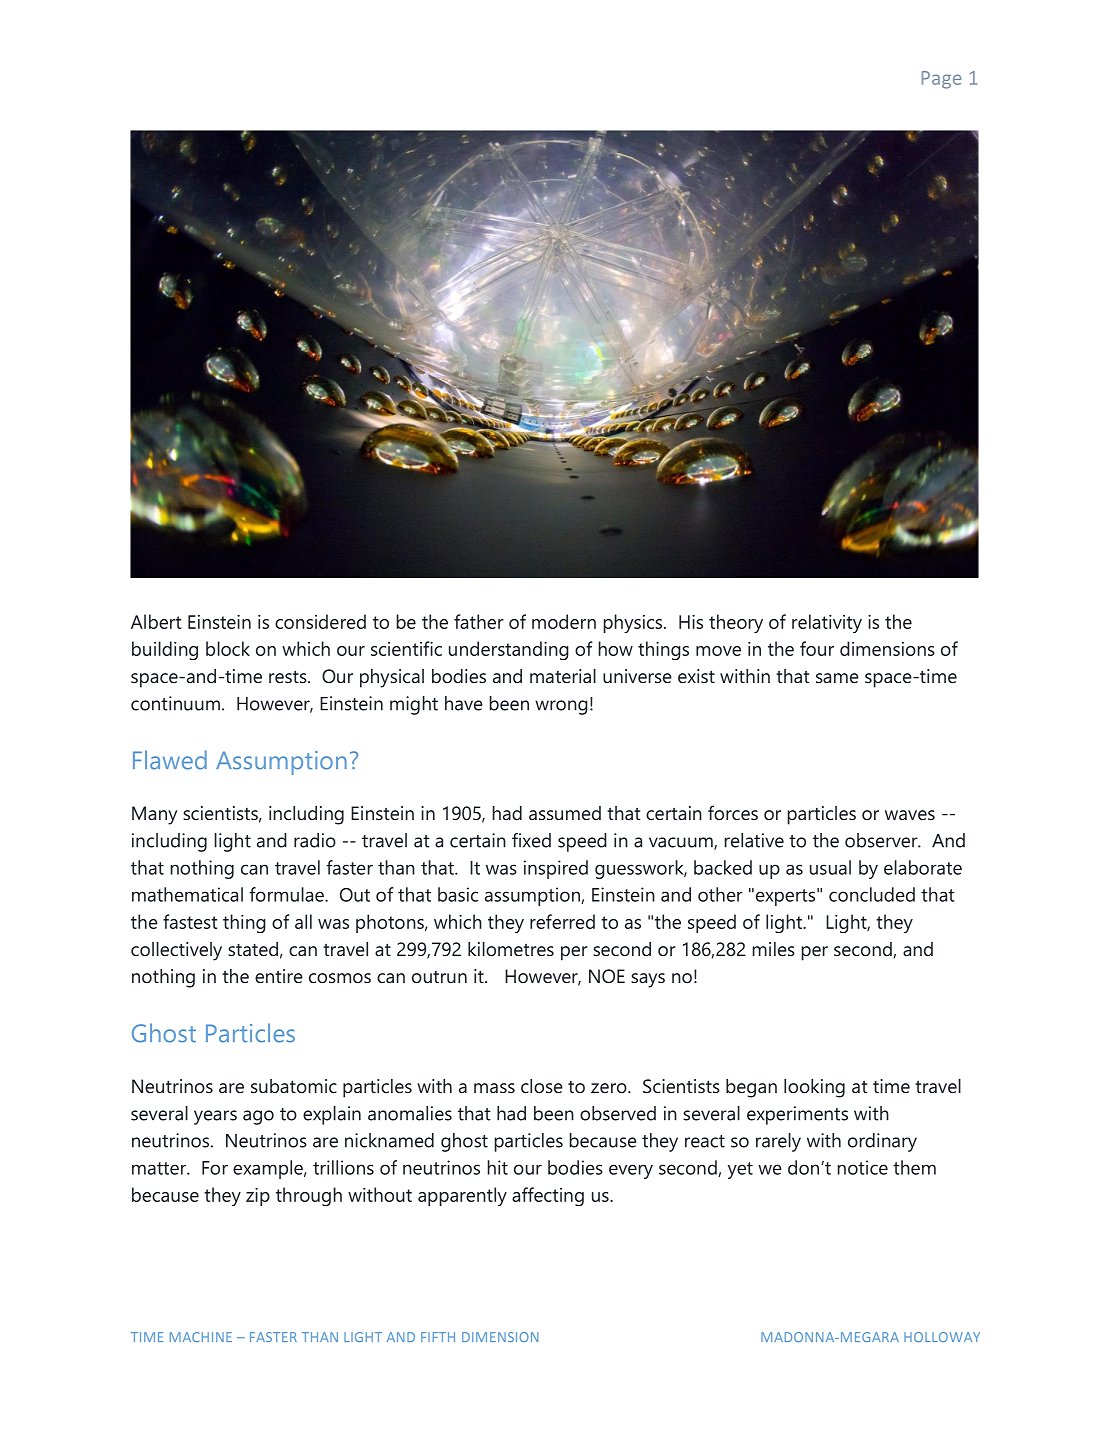 This image has height=1435, width=1109. What do you see at coordinates (289, 676) in the image?
I see `rests` at bounding box center [289, 676].
